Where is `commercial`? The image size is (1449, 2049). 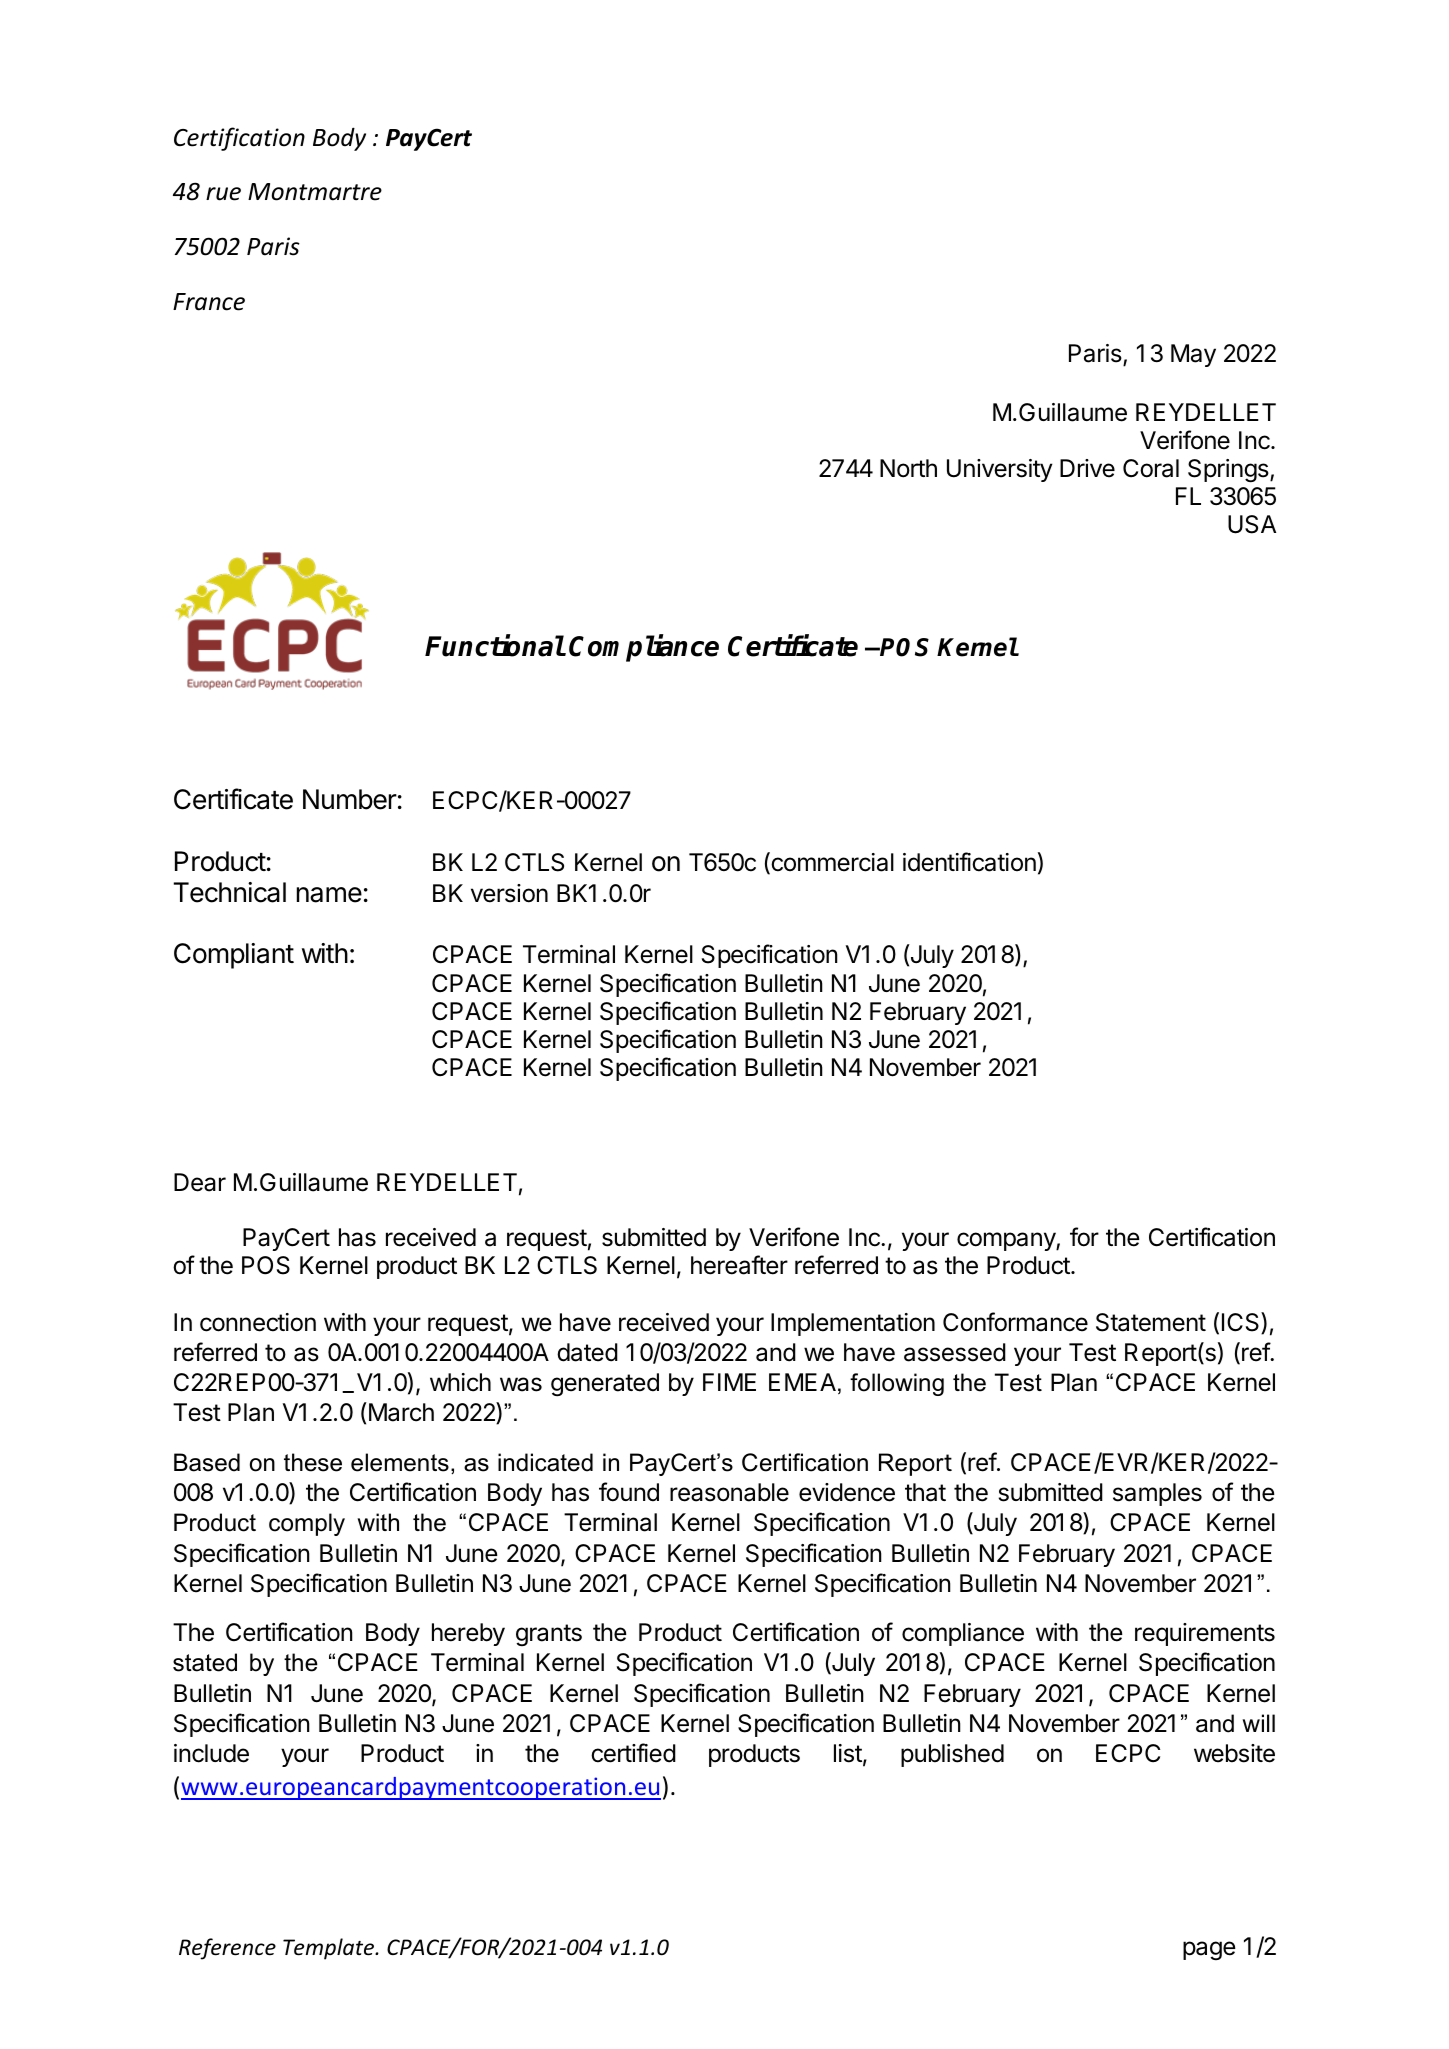
commercial is located at coordinates (831, 863).
